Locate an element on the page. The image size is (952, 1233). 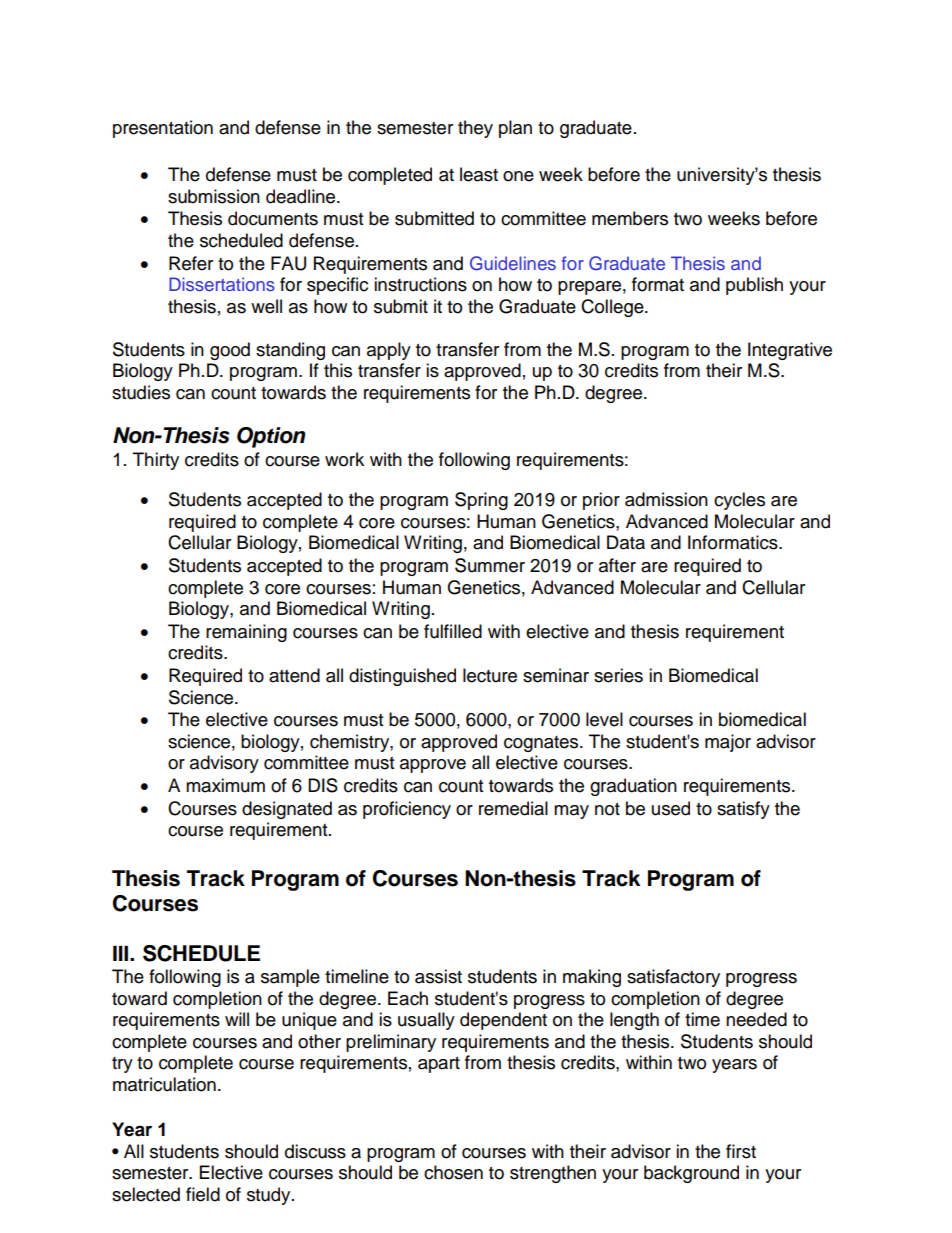
Integrative is located at coordinates (790, 351).
